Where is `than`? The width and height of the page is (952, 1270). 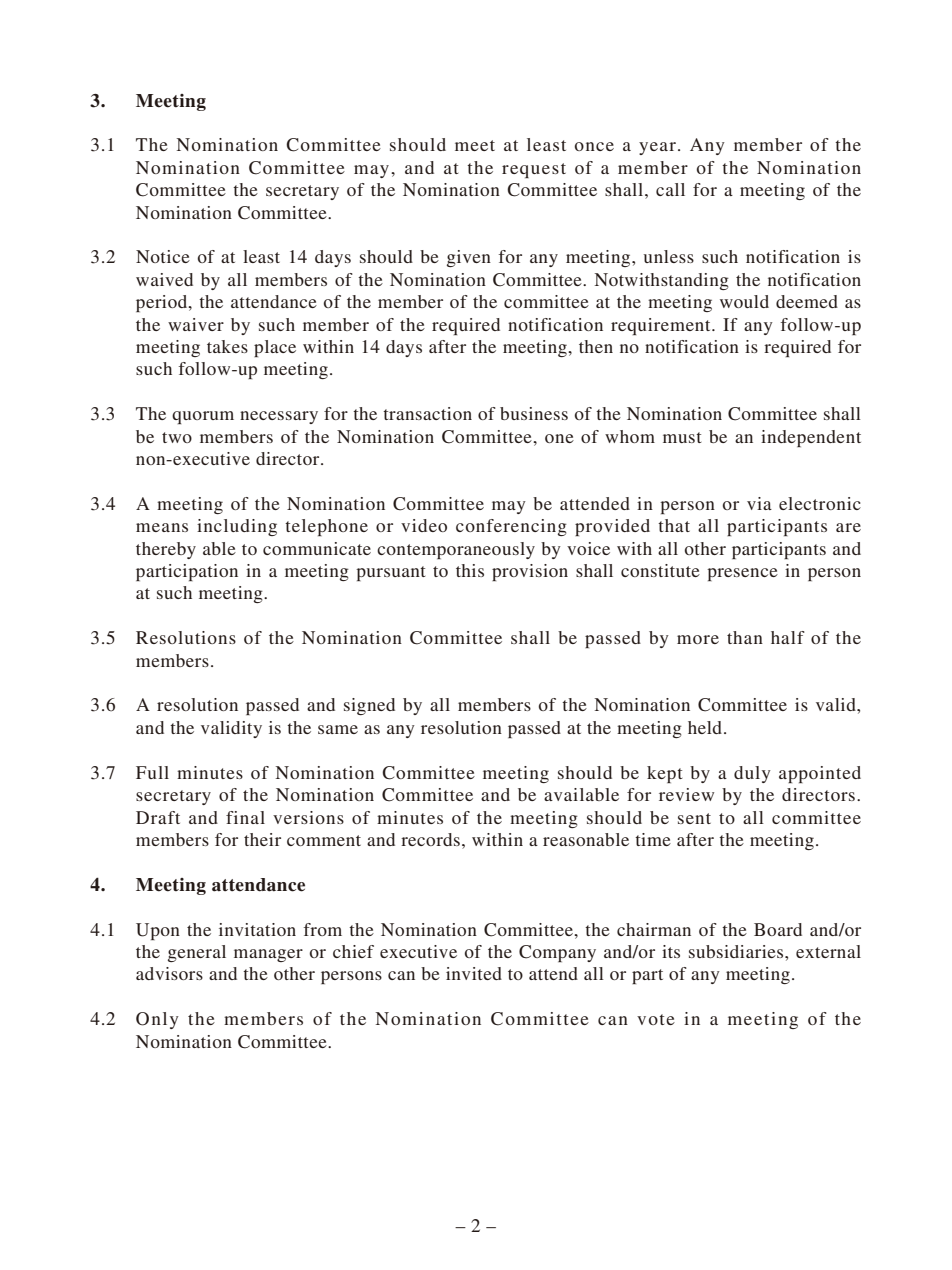
than is located at coordinates (745, 637).
